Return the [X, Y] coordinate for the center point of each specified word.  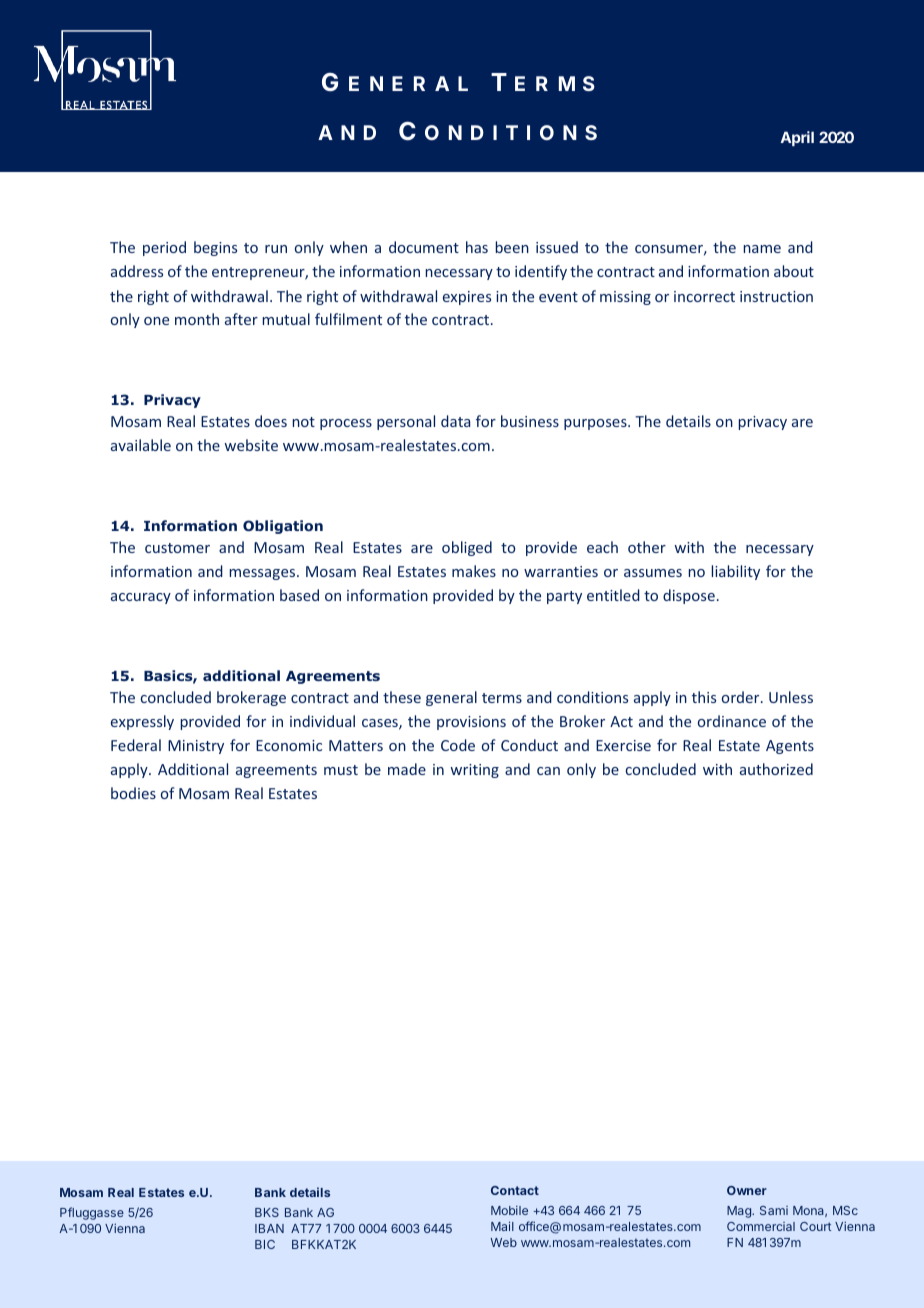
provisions [471, 723]
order [742, 697]
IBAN [269, 1228]
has [477, 247]
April [797, 138]
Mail [502, 1226]
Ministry [196, 747]
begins [215, 248]
